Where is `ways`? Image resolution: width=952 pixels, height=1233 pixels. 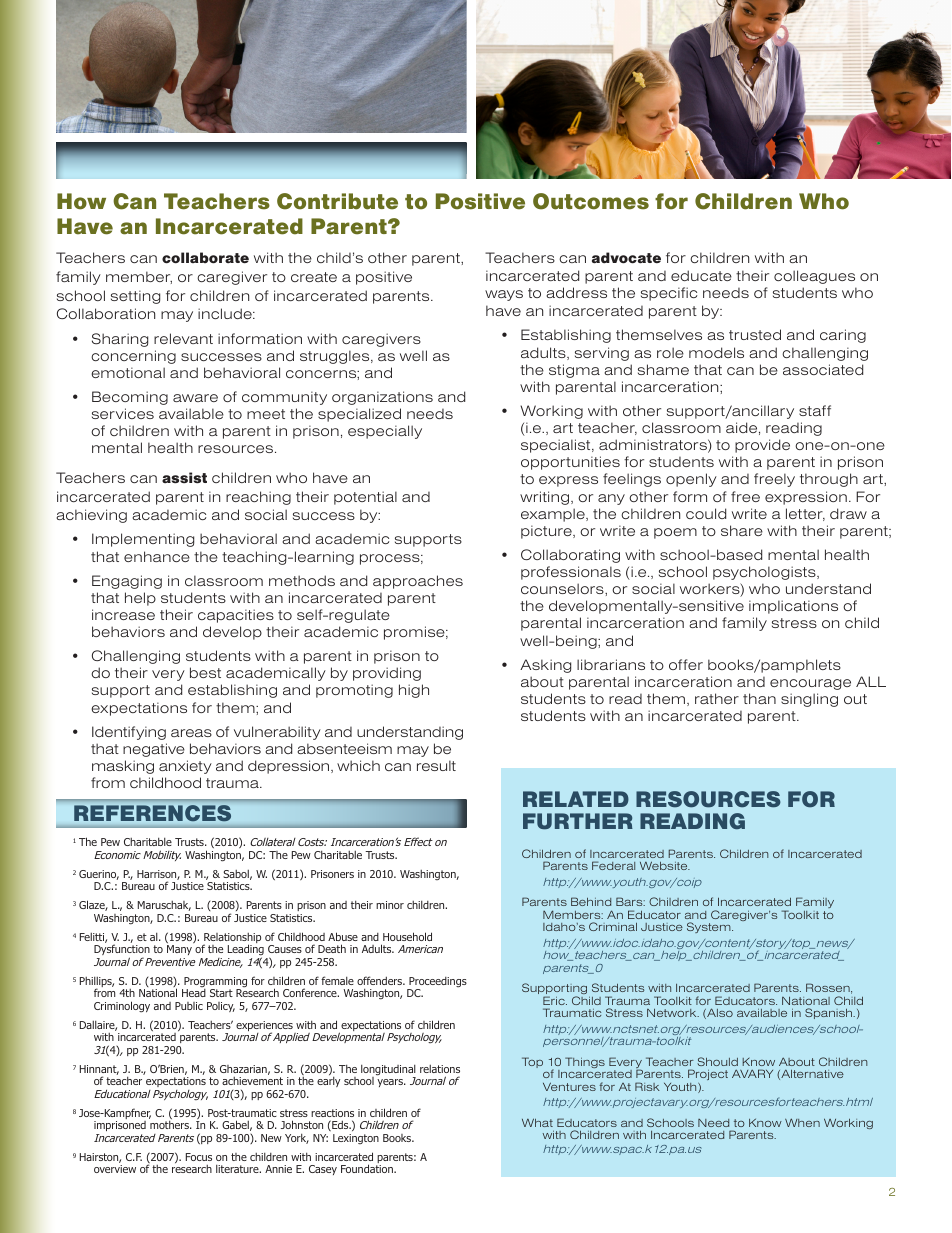 ways is located at coordinates (504, 295).
